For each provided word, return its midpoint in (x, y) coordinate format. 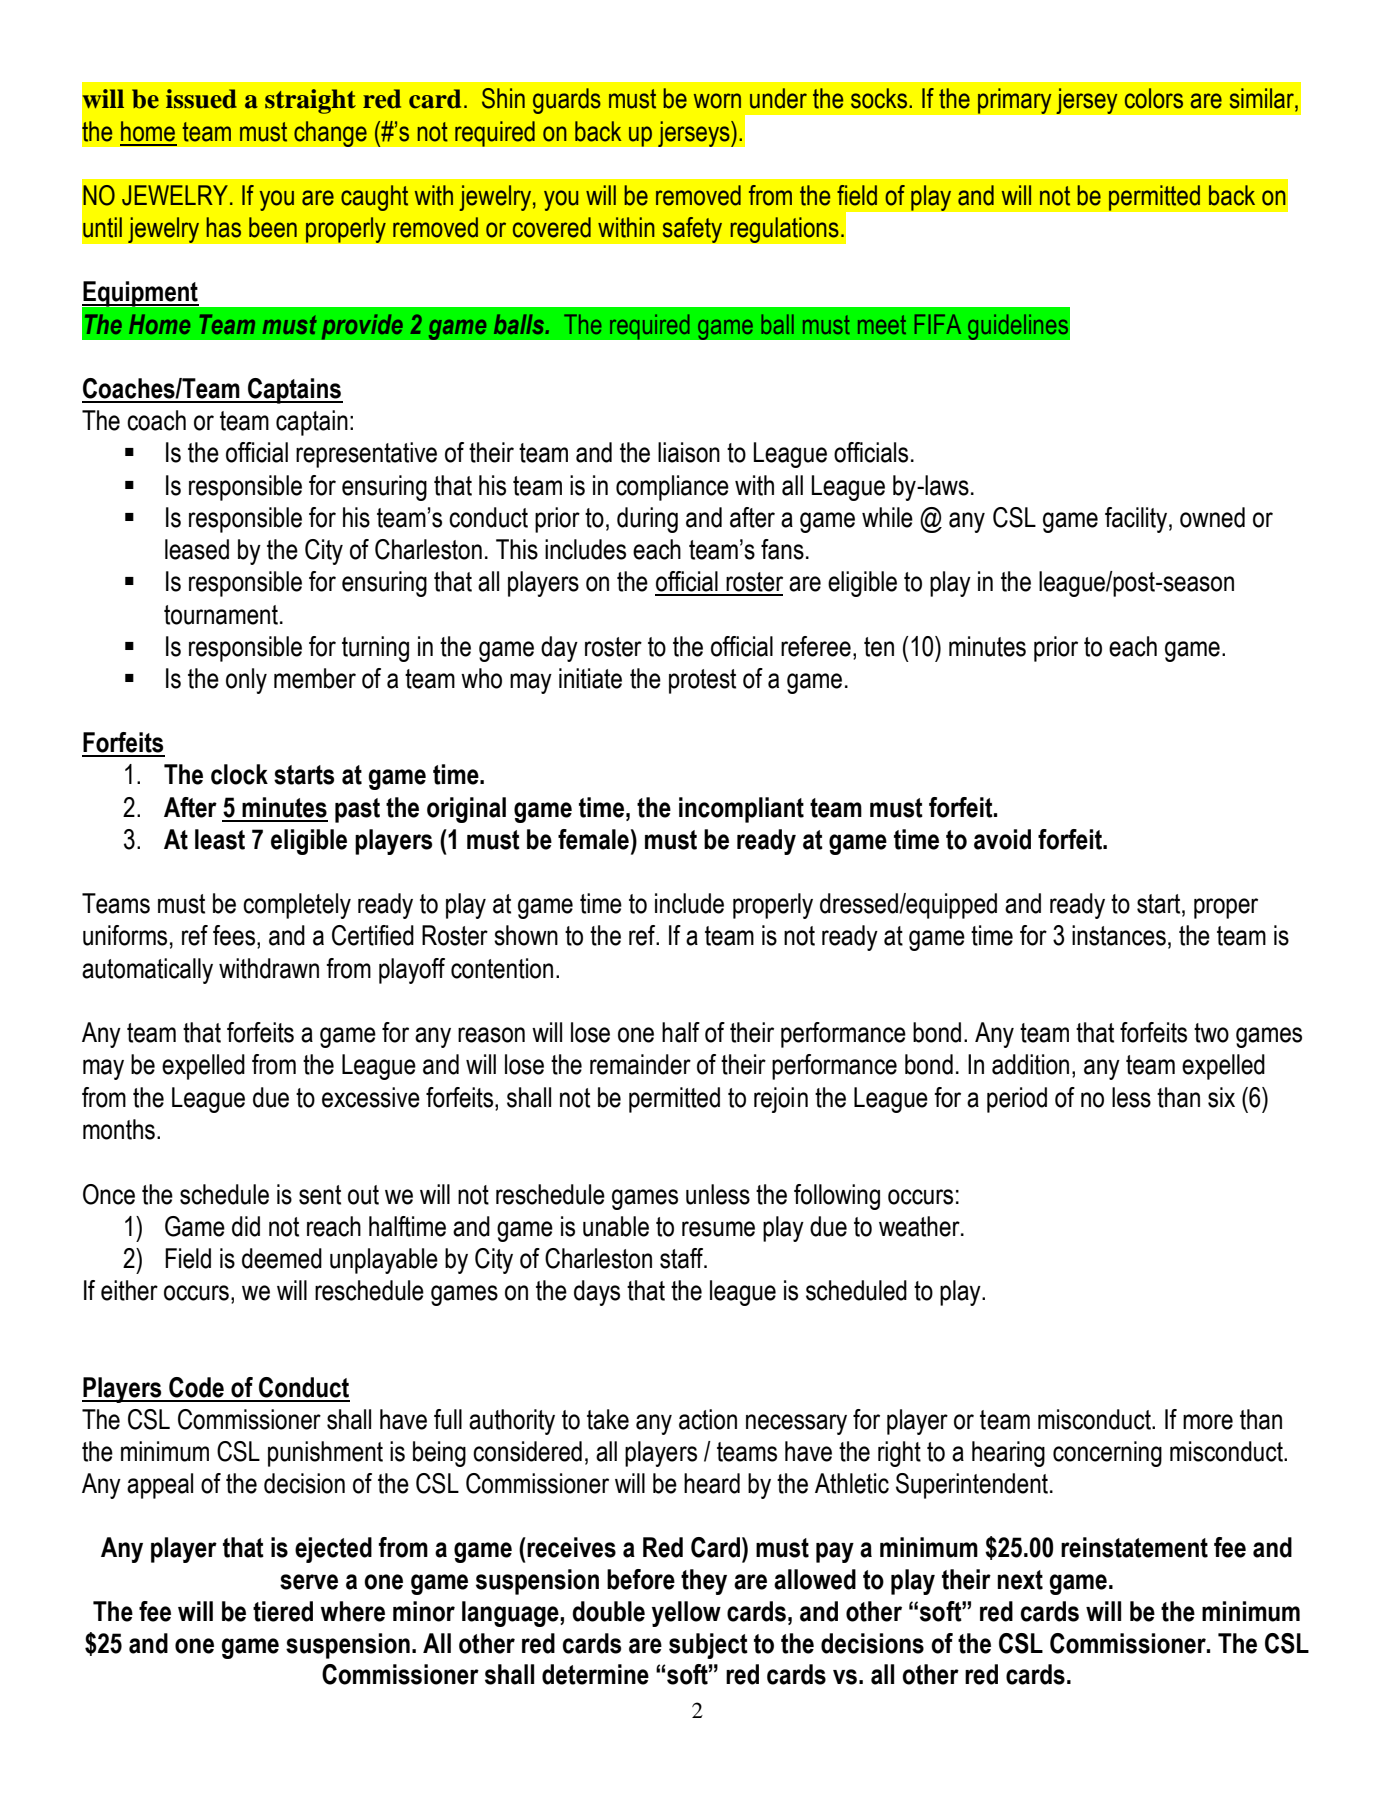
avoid (1002, 839)
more (1208, 1422)
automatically (147, 971)
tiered (283, 1611)
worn (717, 101)
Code (196, 1387)
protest (702, 681)
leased (197, 549)
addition (1030, 1064)
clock (239, 774)
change (330, 134)
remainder (640, 1064)
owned (1212, 517)
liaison (689, 452)
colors (1154, 98)
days (597, 1293)
